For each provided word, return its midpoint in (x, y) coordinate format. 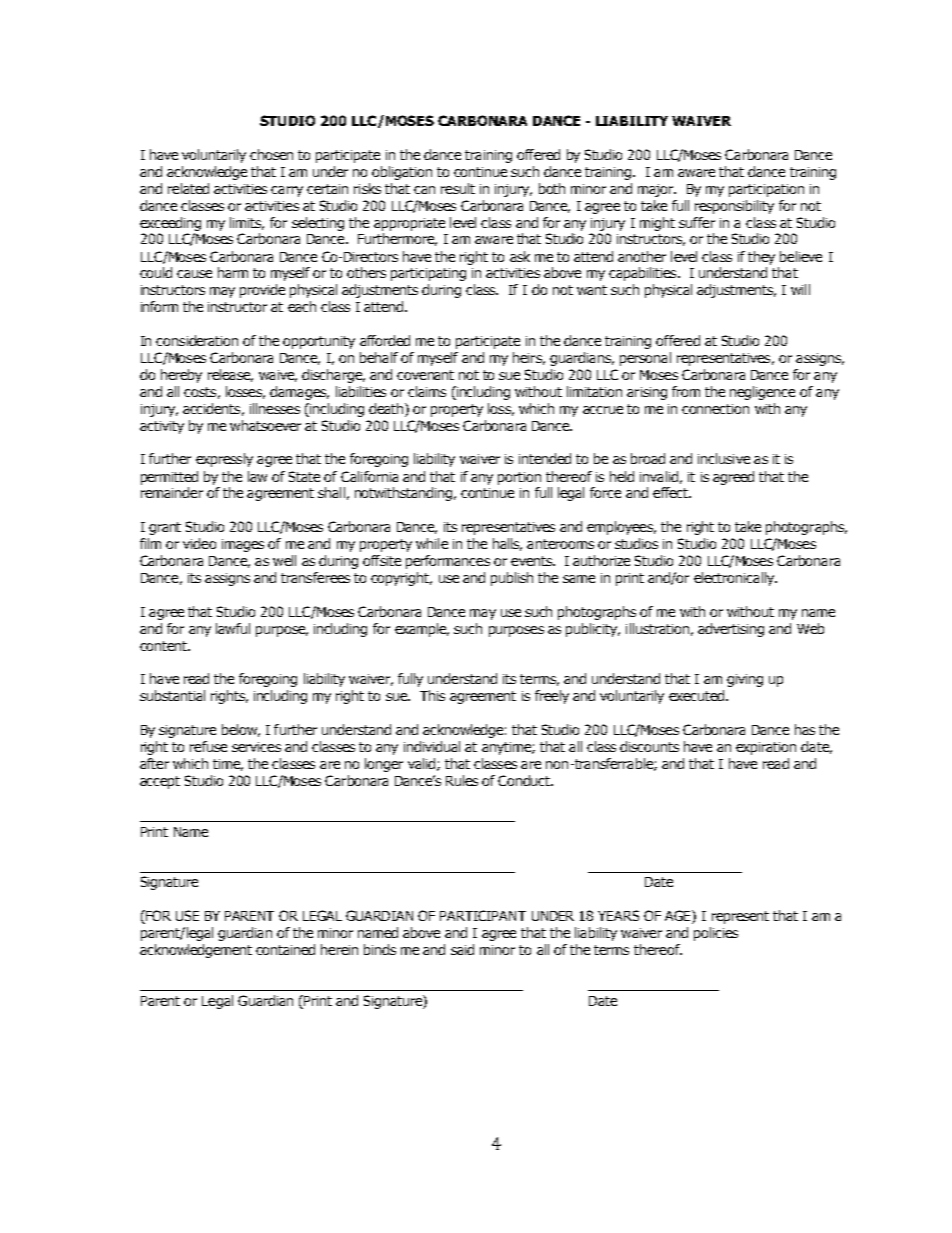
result (458, 188)
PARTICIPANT (483, 915)
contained (285, 949)
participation (766, 190)
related (188, 188)
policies (716, 934)
